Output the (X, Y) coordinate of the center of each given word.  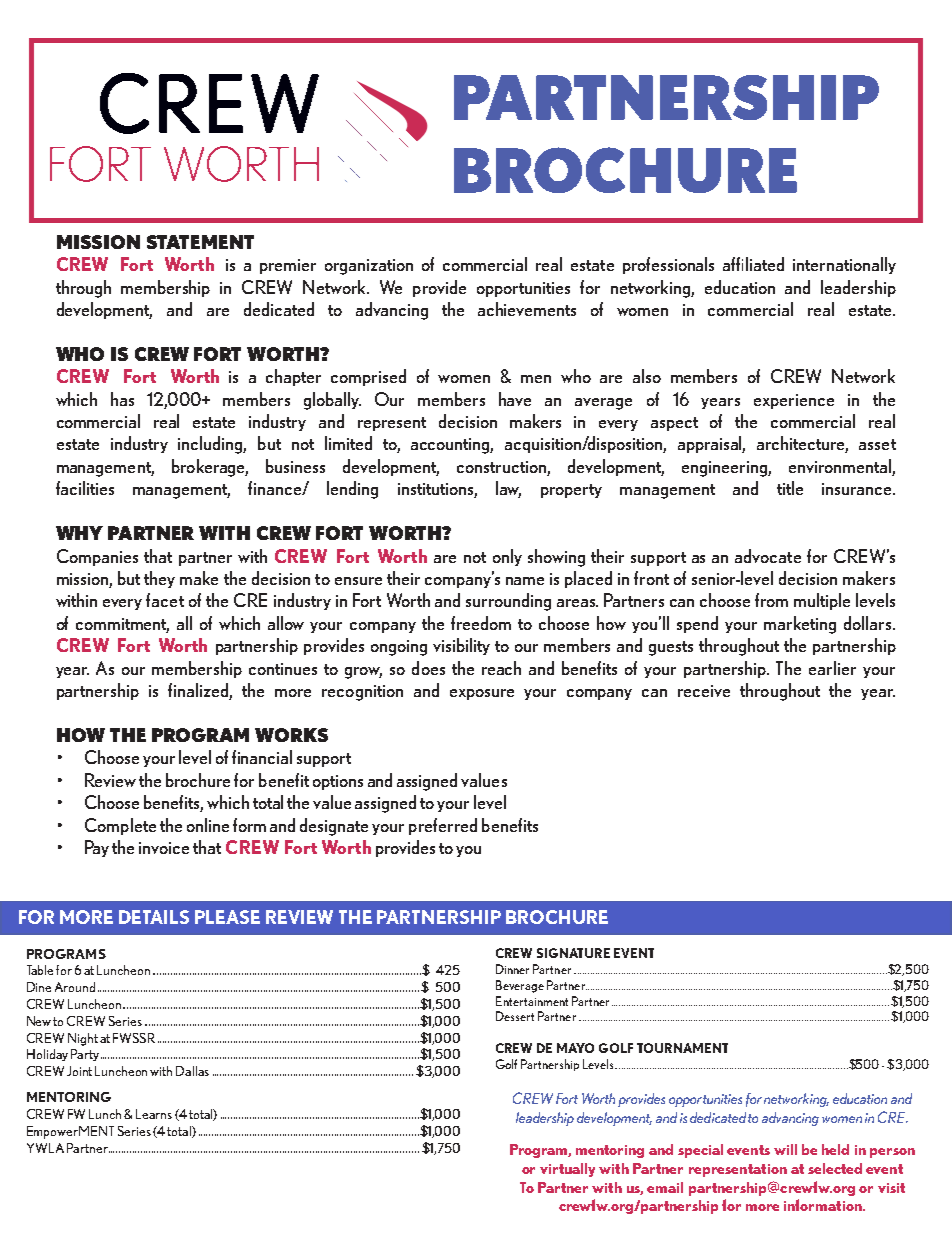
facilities (85, 488)
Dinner (512, 969)
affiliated (753, 264)
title (790, 488)
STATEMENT (200, 242)
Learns (154, 1114)
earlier (832, 668)
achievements (527, 309)
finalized (199, 691)
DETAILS (154, 917)
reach (501, 668)
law (508, 489)
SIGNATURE (573, 953)
